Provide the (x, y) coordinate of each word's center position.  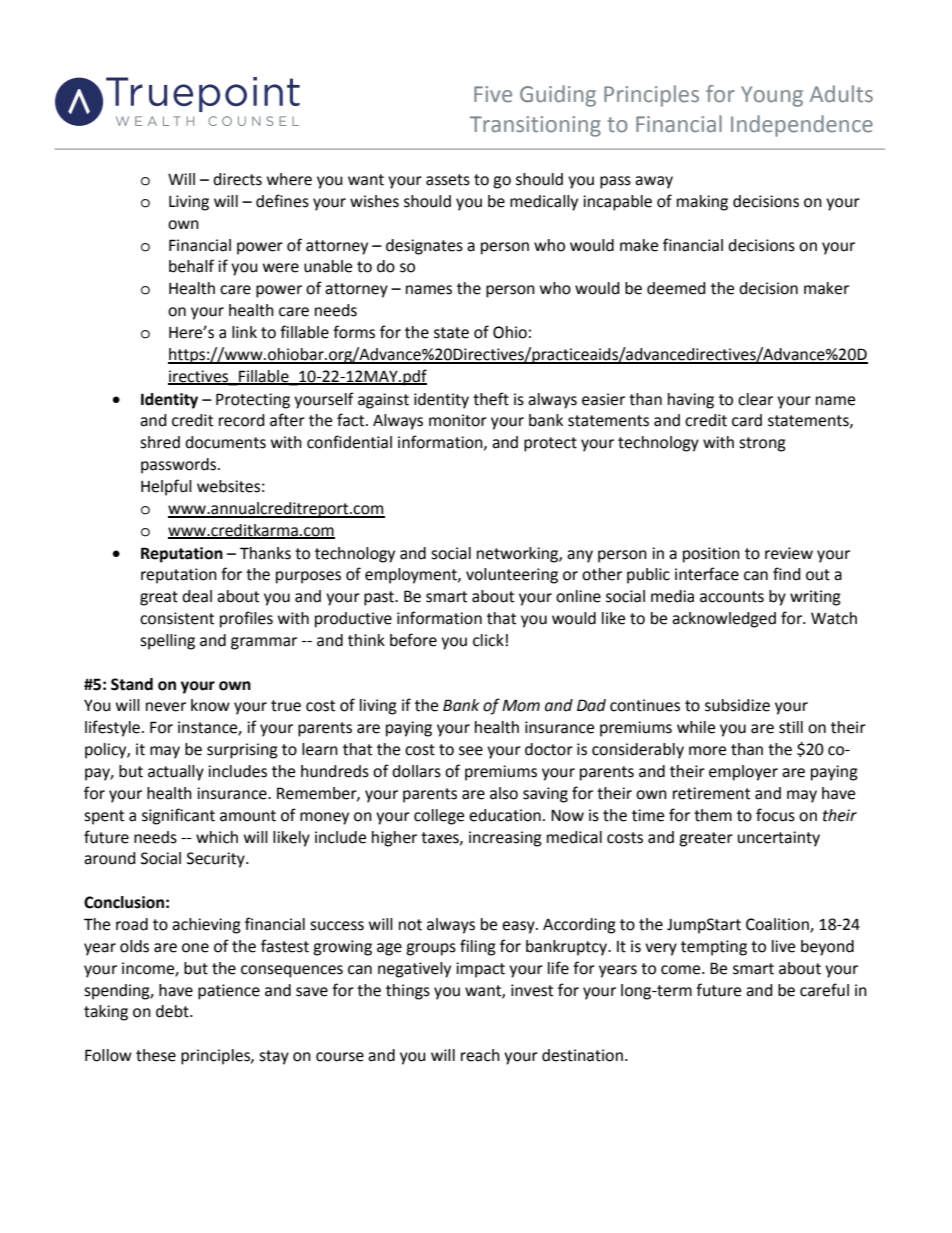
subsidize (737, 705)
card (747, 420)
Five (493, 94)
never (166, 707)
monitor (458, 420)
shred (160, 442)
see (471, 751)
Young (772, 96)
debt (173, 1011)
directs (237, 179)
